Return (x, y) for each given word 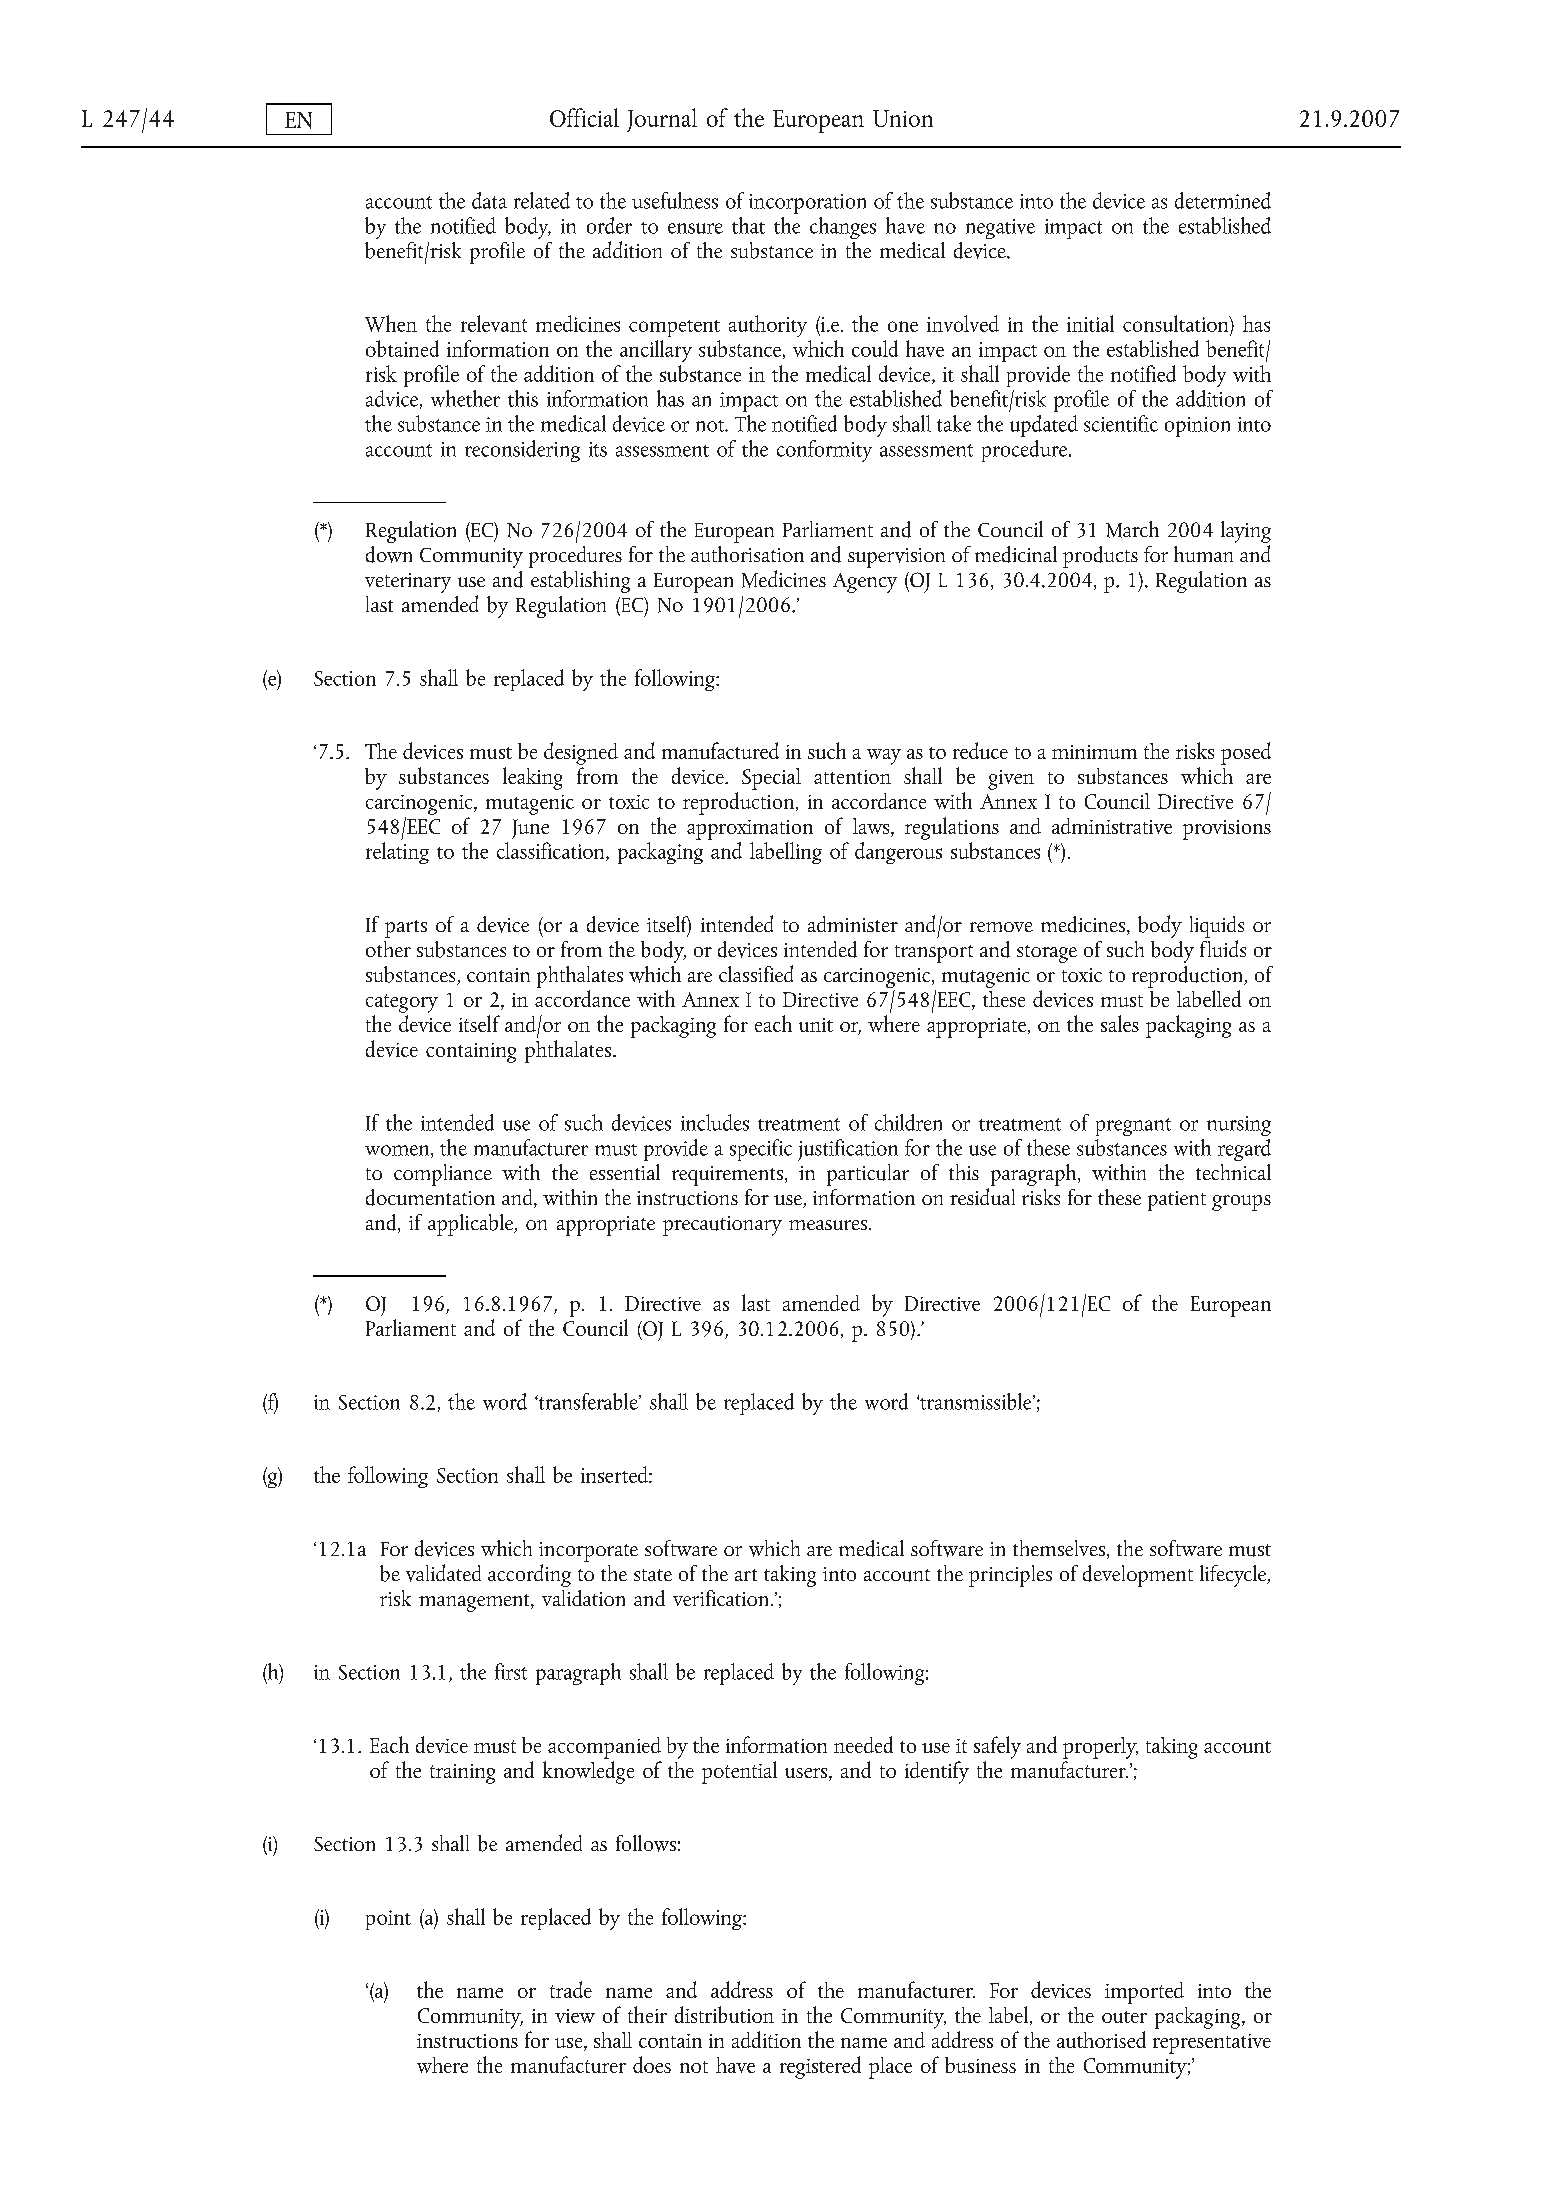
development (1138, 1576)
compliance (443, 1175)
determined (1223, 200)
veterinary (408, 583)
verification (720, 1598)
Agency (865, 583)
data (489, 200)
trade (571, 1989)
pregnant (1133, 1127)
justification (848, 1150)
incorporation (807, 204)
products (1100, 557)
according (529, 1575)
